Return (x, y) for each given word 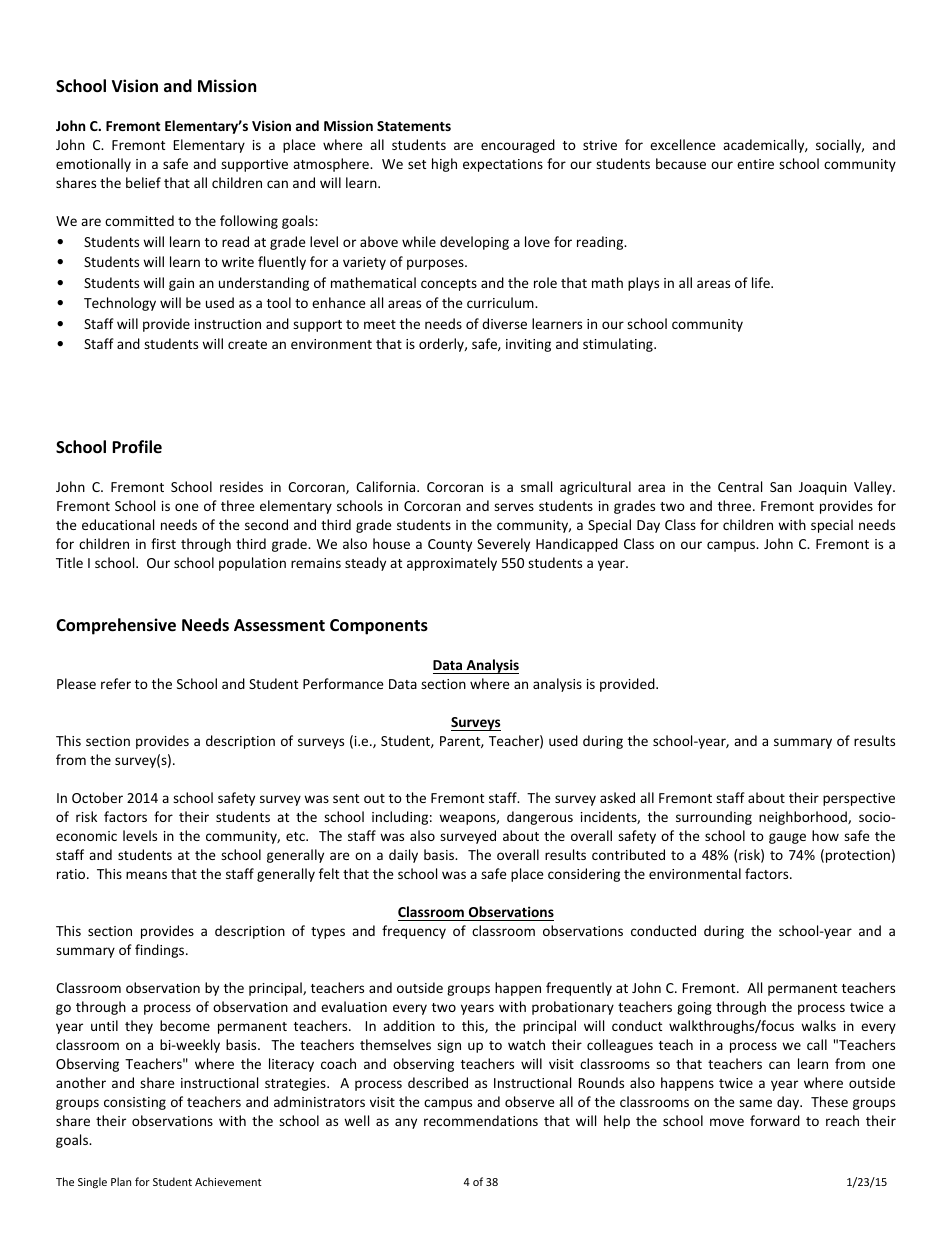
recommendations (481, 1120)
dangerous (540, 818)
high (444, 165)
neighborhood (804, 818)
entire (755, 164)
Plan (121, 1181)
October (97, 797)
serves (514, 507)
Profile (137, 446)
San (781, 487)
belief (143, 182)
